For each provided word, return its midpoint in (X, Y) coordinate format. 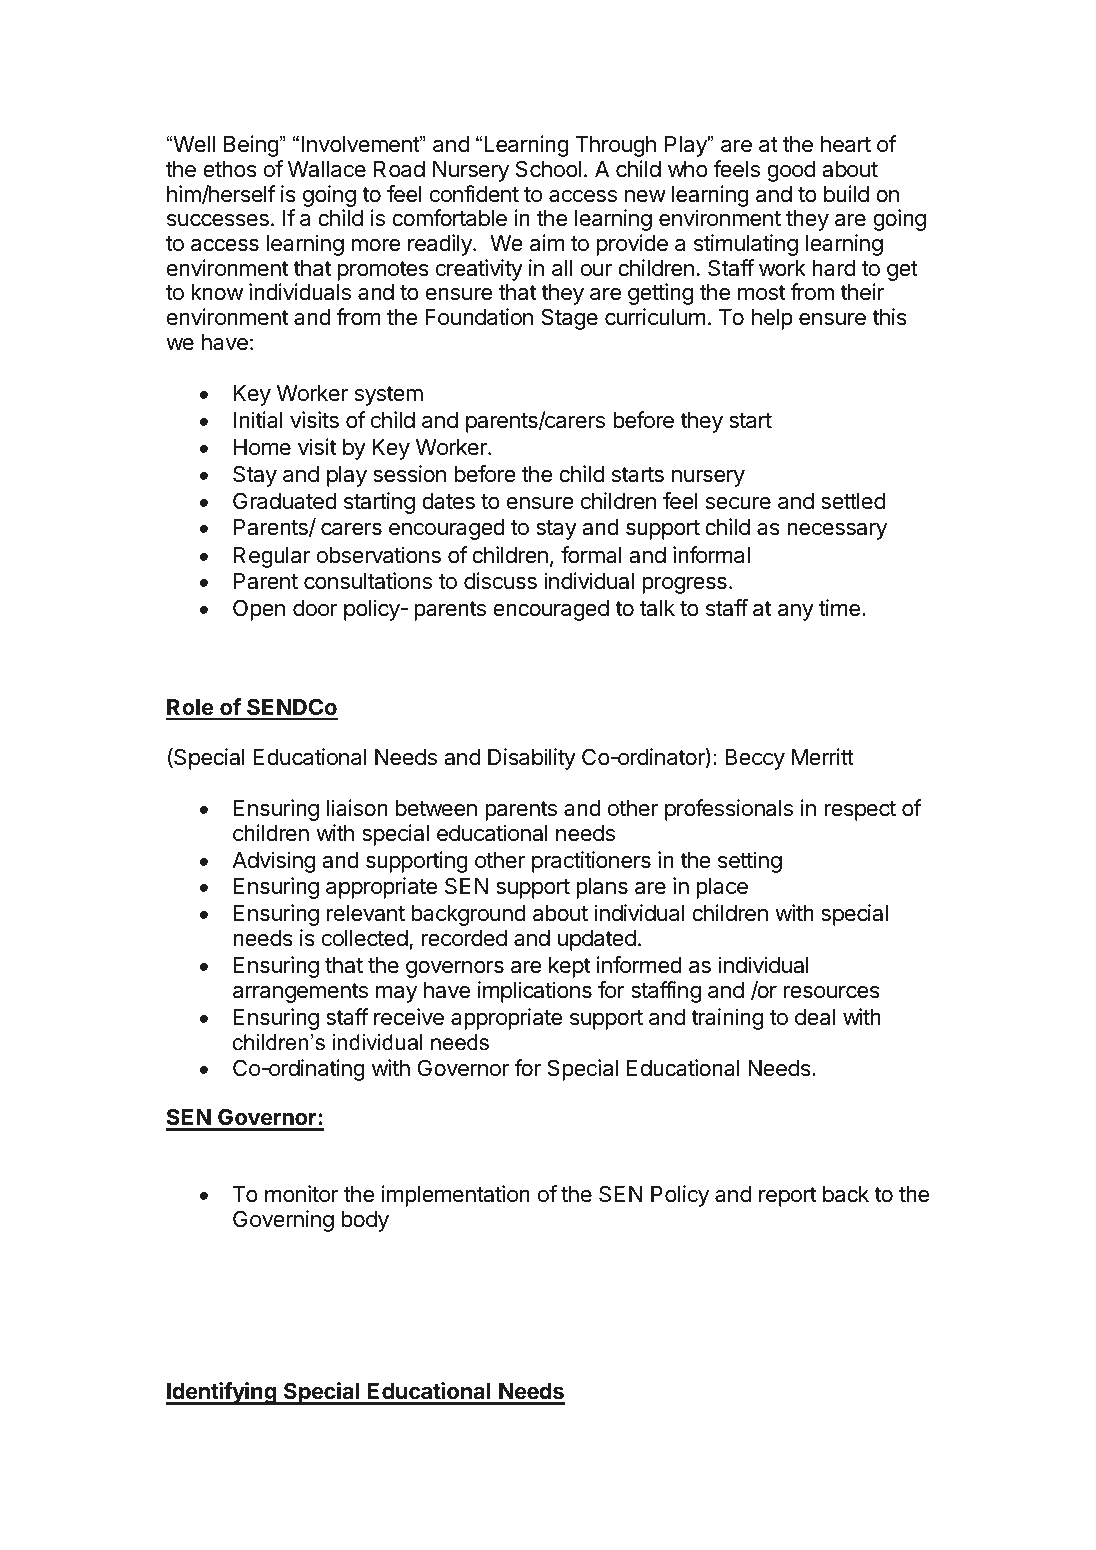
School (548, 169)
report (787, 1197)
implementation (456, 1196)
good (791, 171)
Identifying (222, 1393)
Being (251, 146)
